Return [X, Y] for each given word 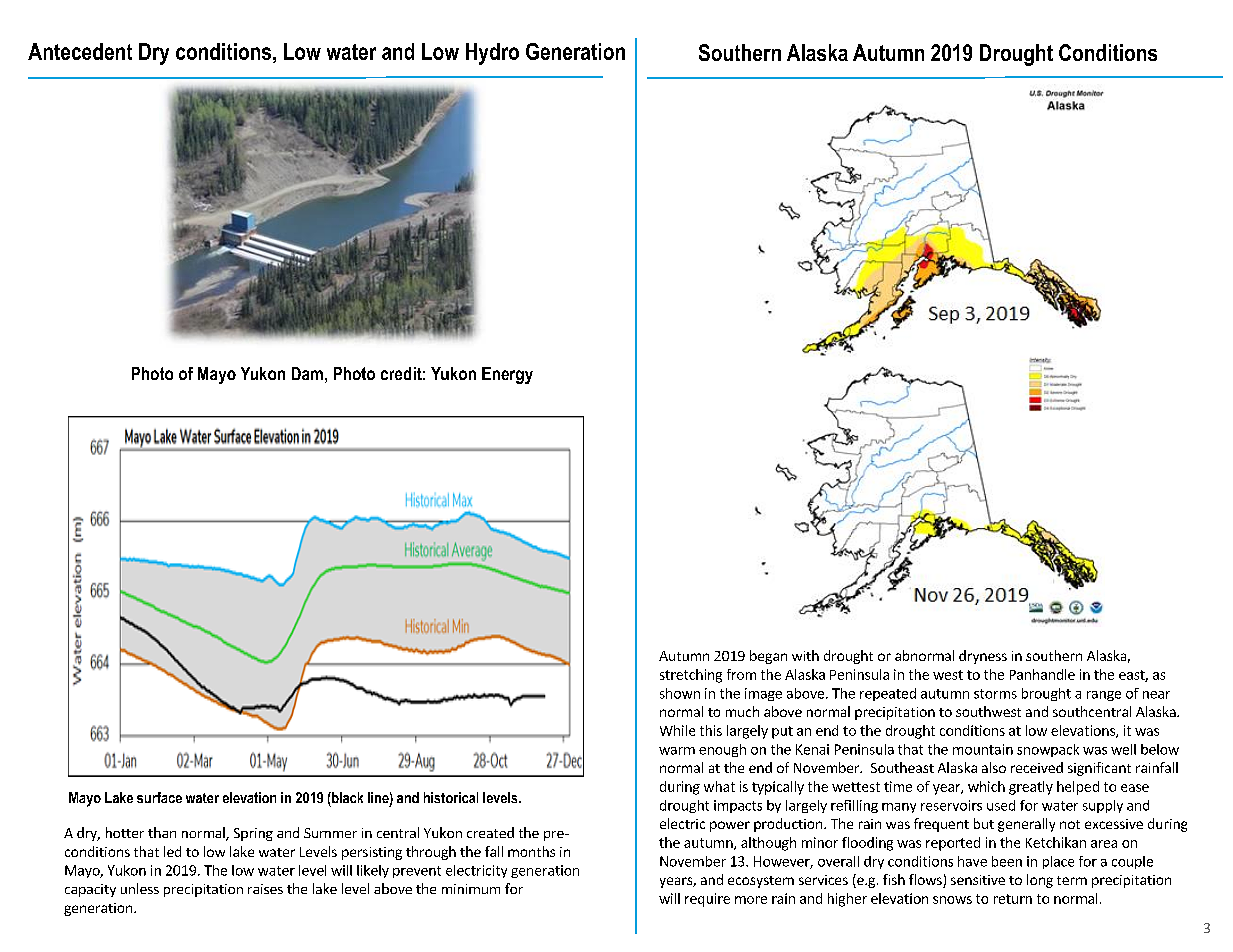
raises [265, 889]
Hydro [492, 54]
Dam [307, 373]
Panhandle [1042, 674]
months [531, 851]
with [805, 655]
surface [159, 797]
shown [680, 693]
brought [1046, 694]
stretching [691, 676]
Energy [507, 375]
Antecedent [80, 51]
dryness [983, 657]
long [1040, 881]
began [768, 657]
